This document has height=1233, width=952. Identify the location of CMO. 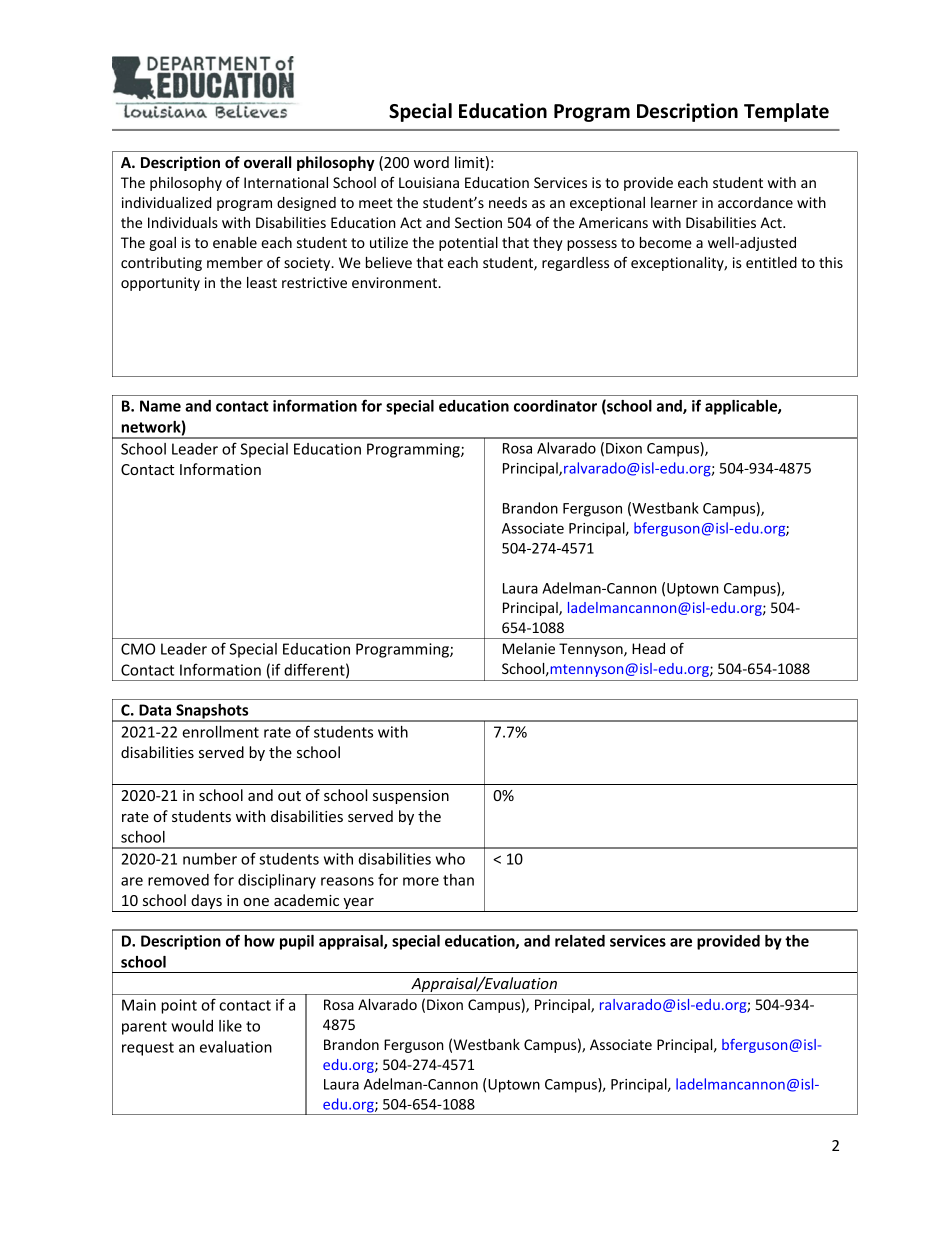
(138, 649).
